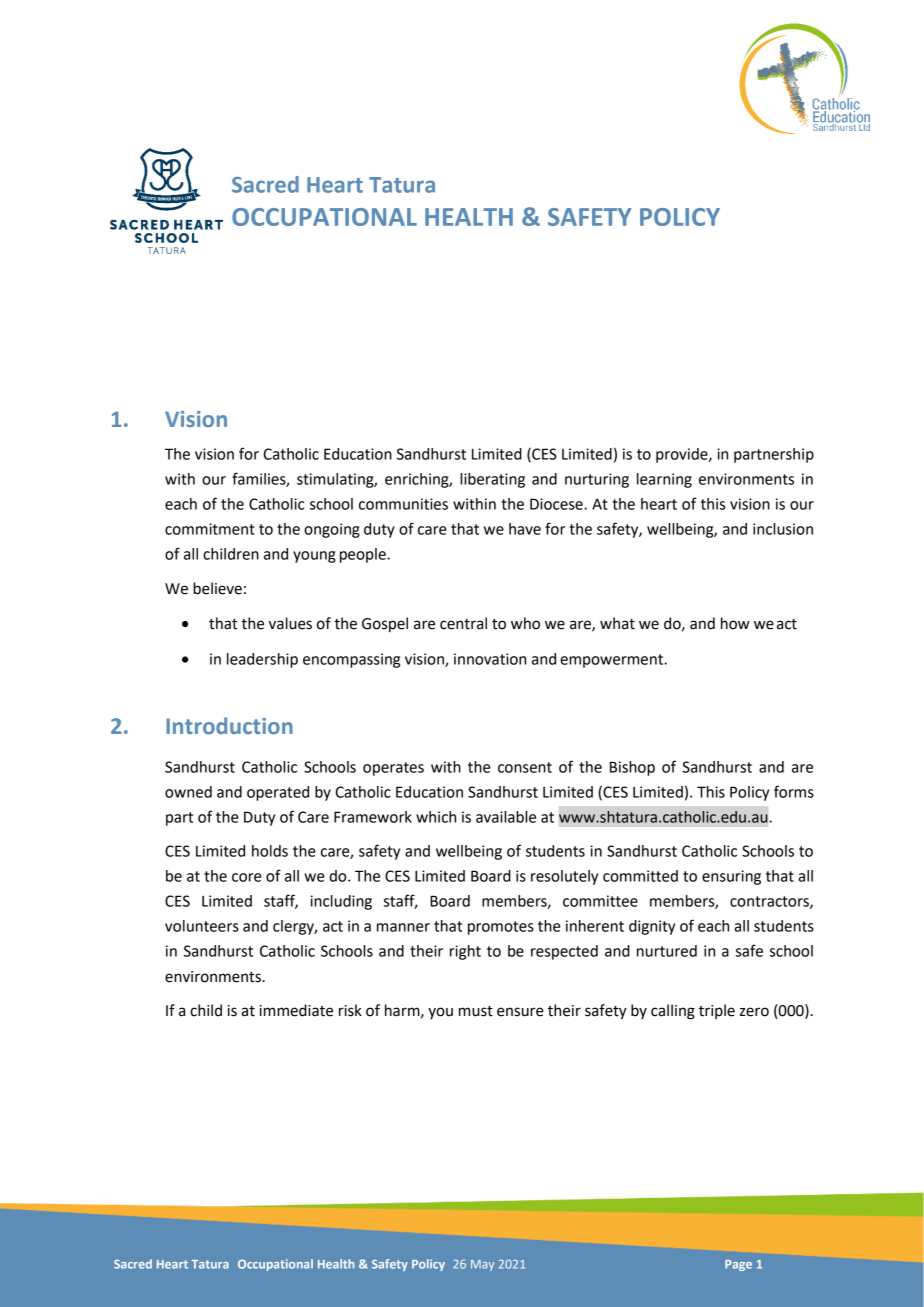 Image resolution: width=924 pixels, height=1307 pixels. What do you see at coordinates (482, 1265) in the screenshot?
I see `May` at bounding box center [482, 1265].
